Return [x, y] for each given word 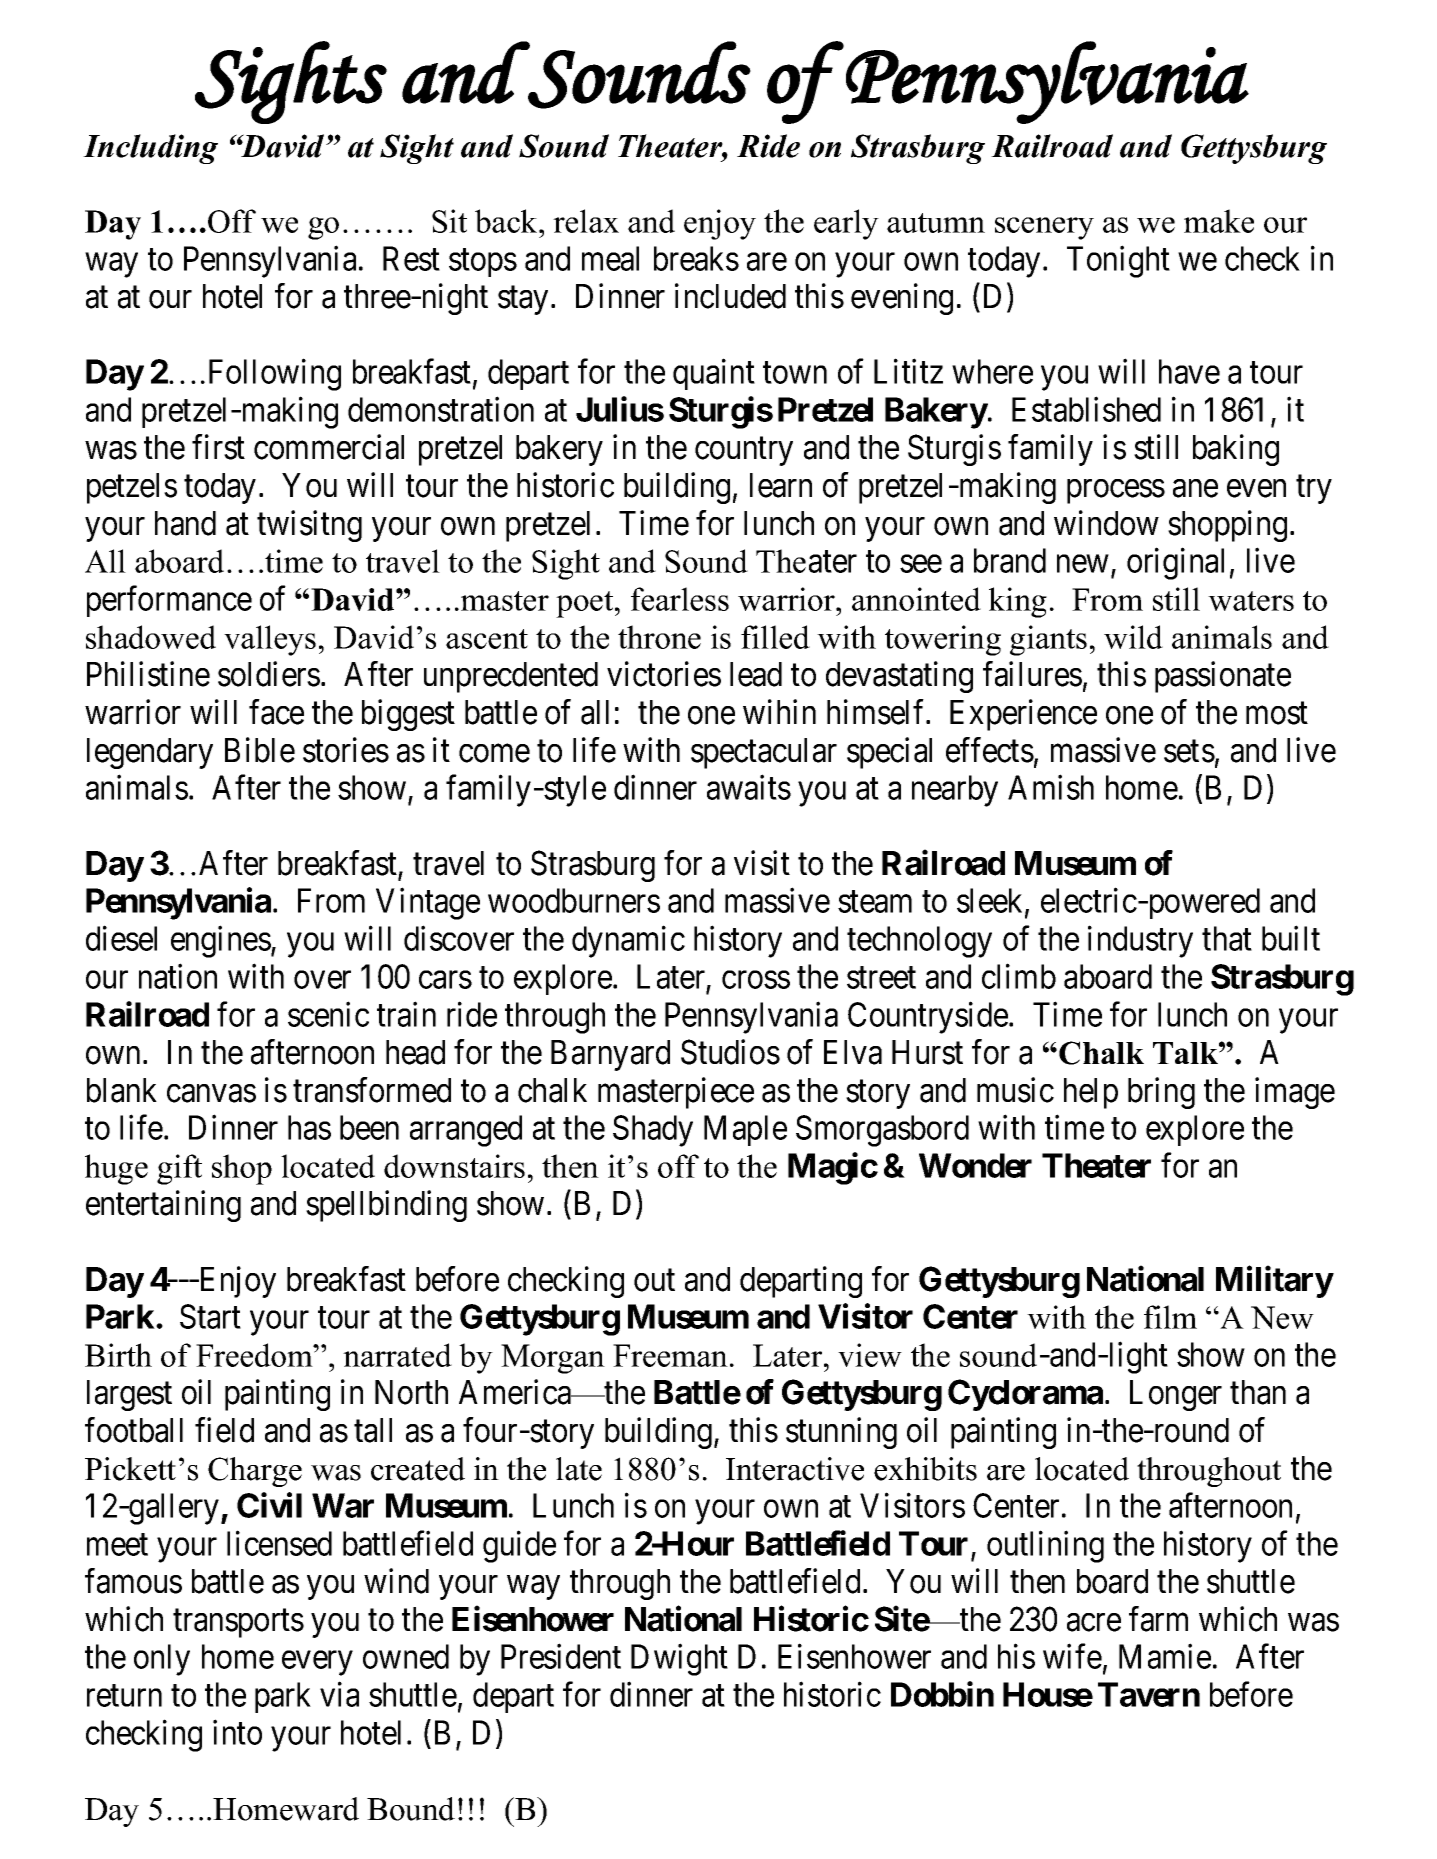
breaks [696, 258]
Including [150, 149]
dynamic [628, 942]
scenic [328, 1014]
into [237, 1732]
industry [1140, 942]
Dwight [679, 1660]
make [1219, 221]
